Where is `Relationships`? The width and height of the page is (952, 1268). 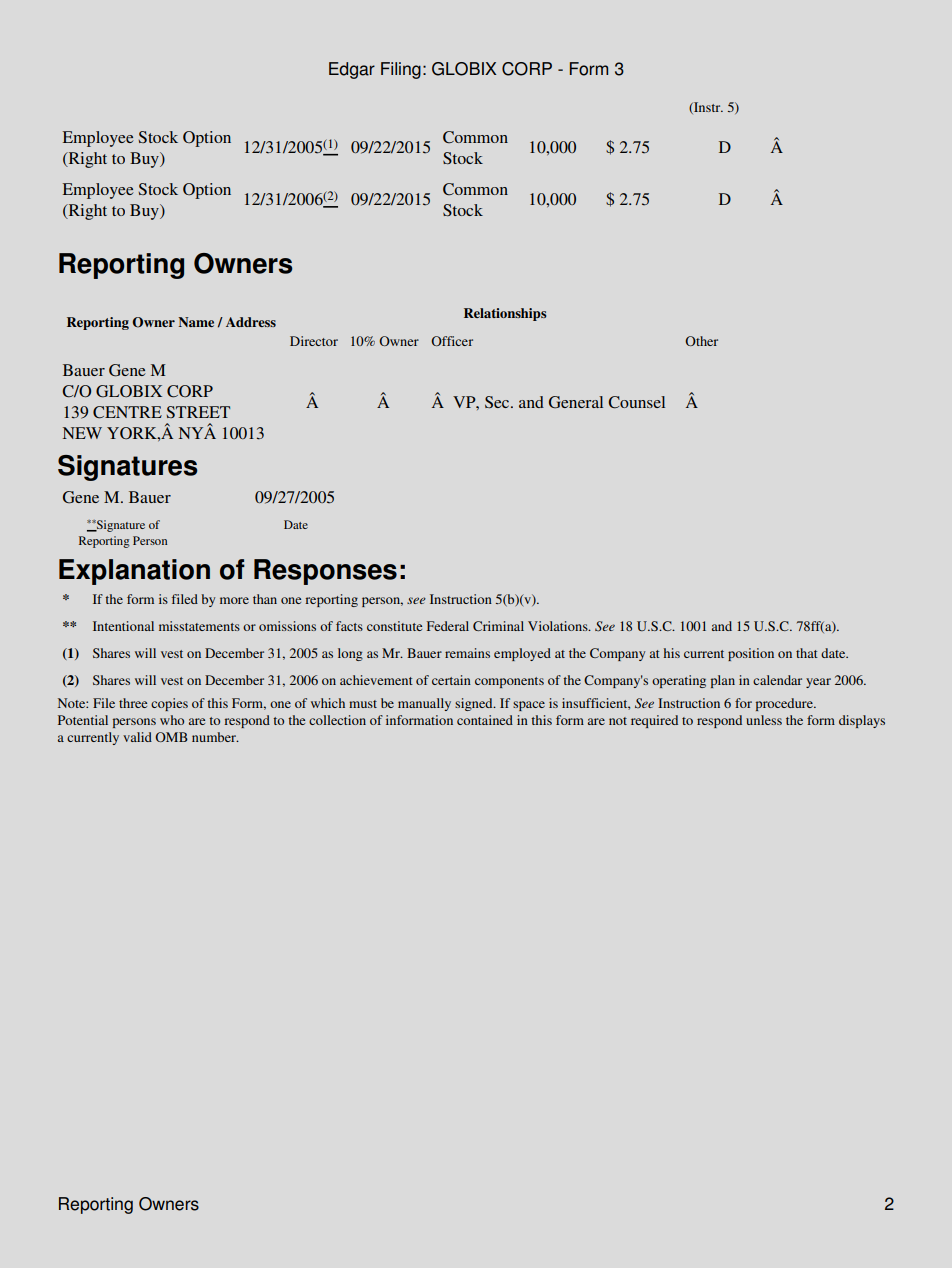 Relationships is located at coordinates (505, 314).
